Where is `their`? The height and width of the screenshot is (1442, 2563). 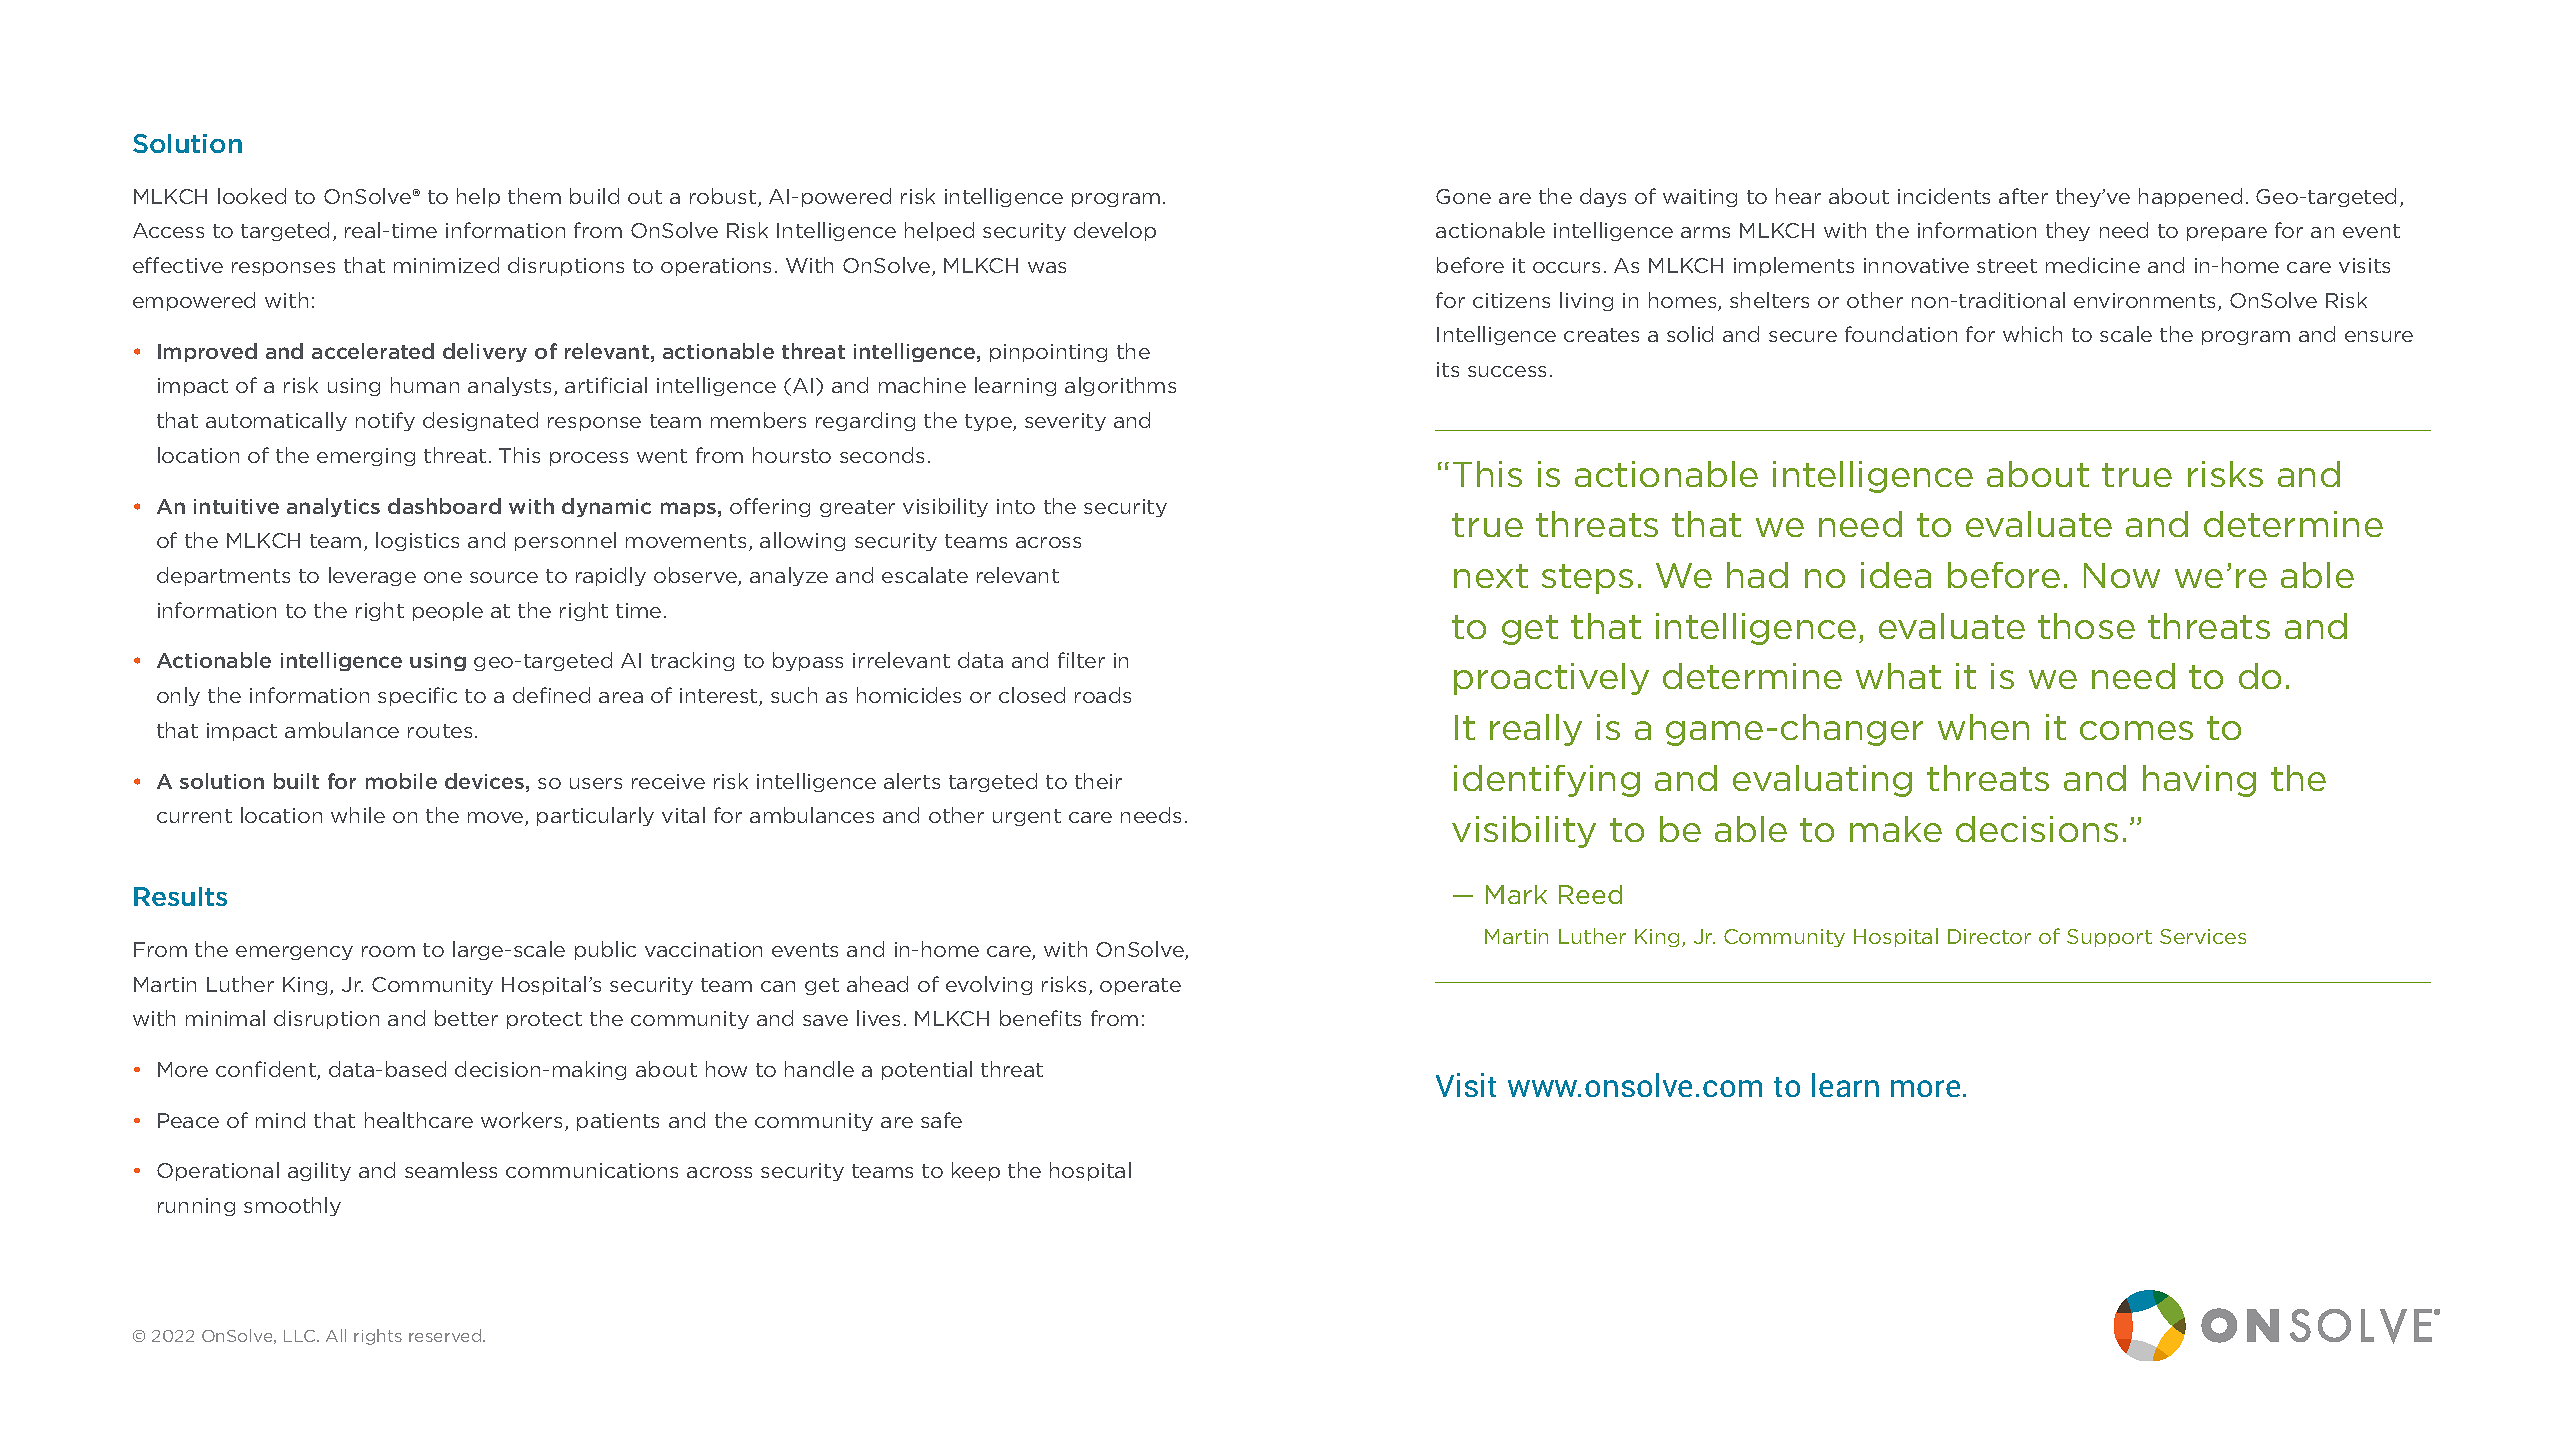
their is located at coordinates (1098, 781).
